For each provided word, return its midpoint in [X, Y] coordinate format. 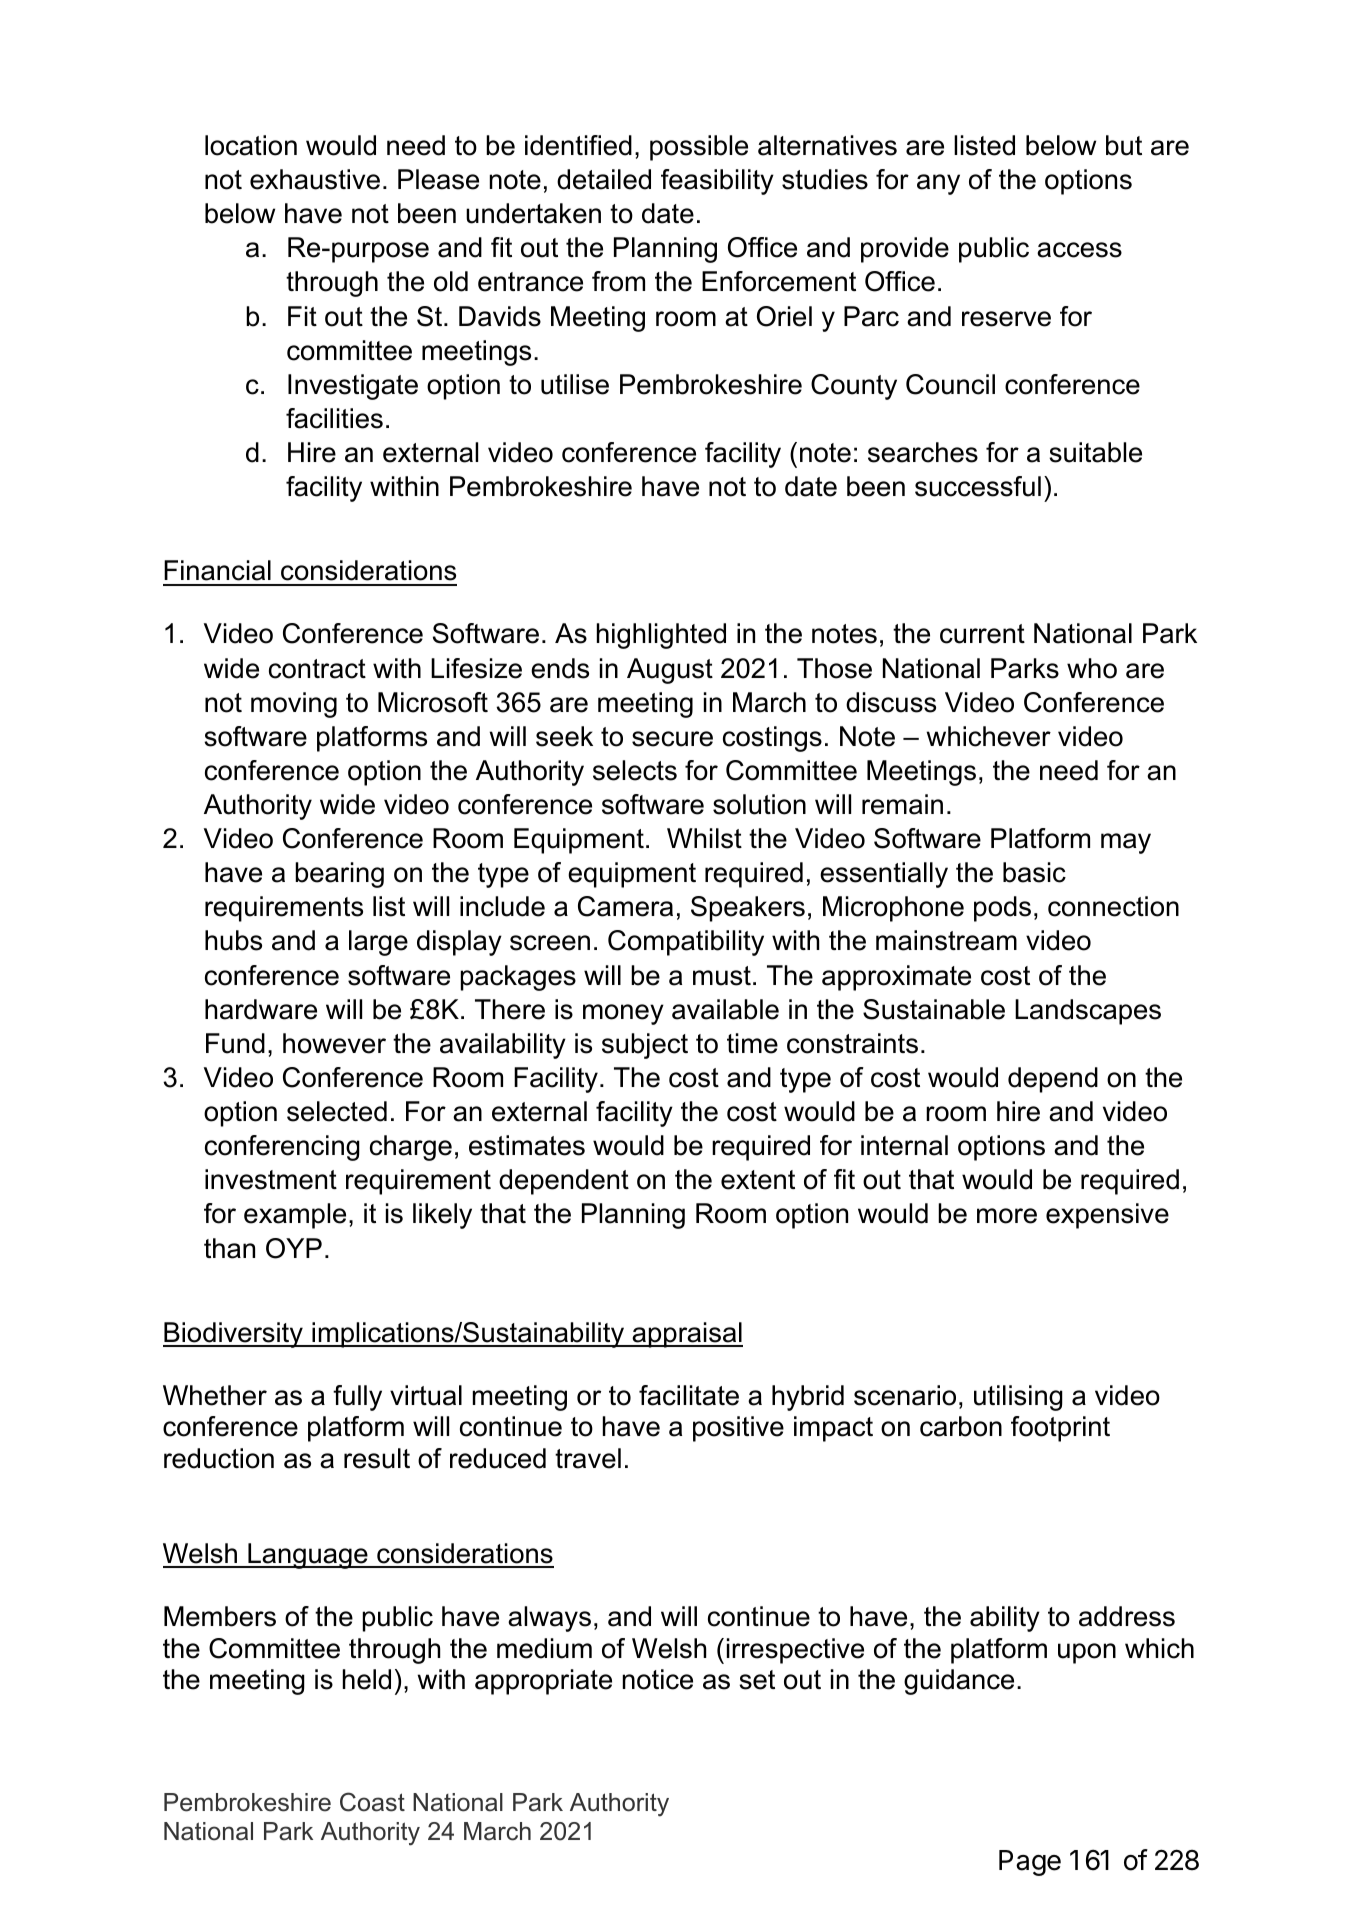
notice [658, 1679]
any [938, 184]
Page [1030, 1863]
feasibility [717, 182]
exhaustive [315, 179]
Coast [372, 1802]
